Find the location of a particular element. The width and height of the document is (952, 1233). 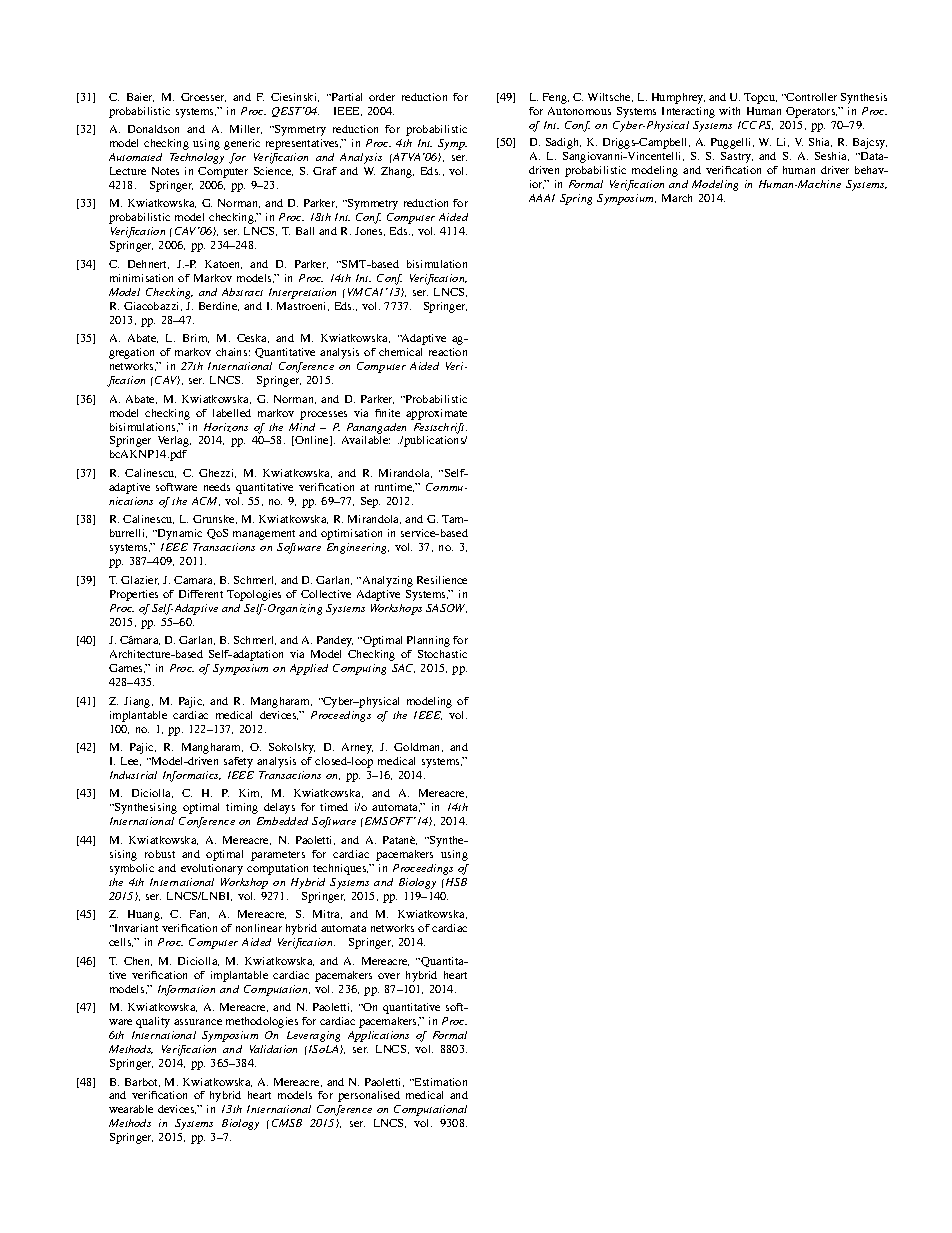

with is located at coordinates (729, 111).
